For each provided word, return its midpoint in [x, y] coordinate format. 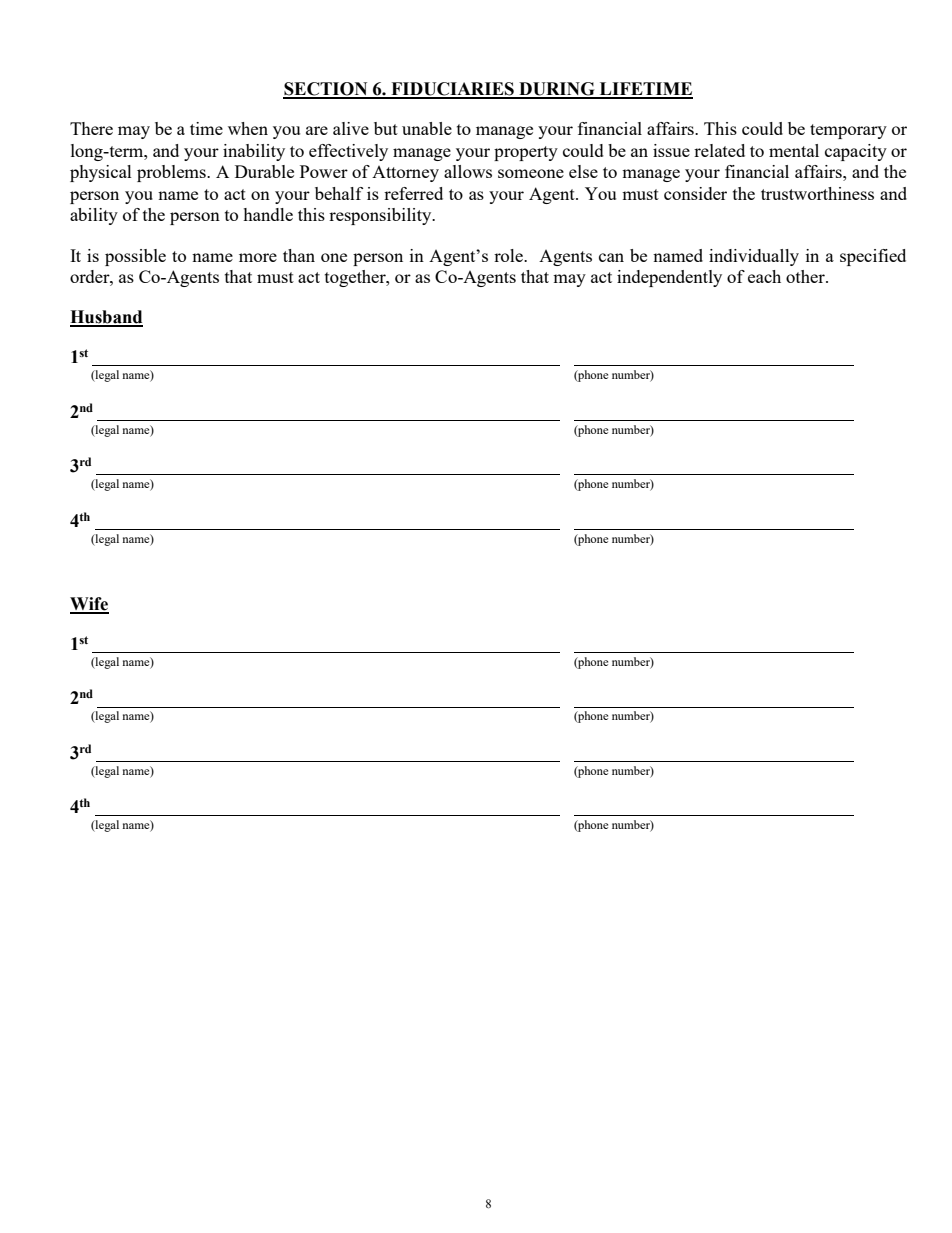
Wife [89, 605]
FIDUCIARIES [452, 90]
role [509, 255]
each [764, 276]
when [248, 128]
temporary [848, 131]
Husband [106, 318]
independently [669, 278]
